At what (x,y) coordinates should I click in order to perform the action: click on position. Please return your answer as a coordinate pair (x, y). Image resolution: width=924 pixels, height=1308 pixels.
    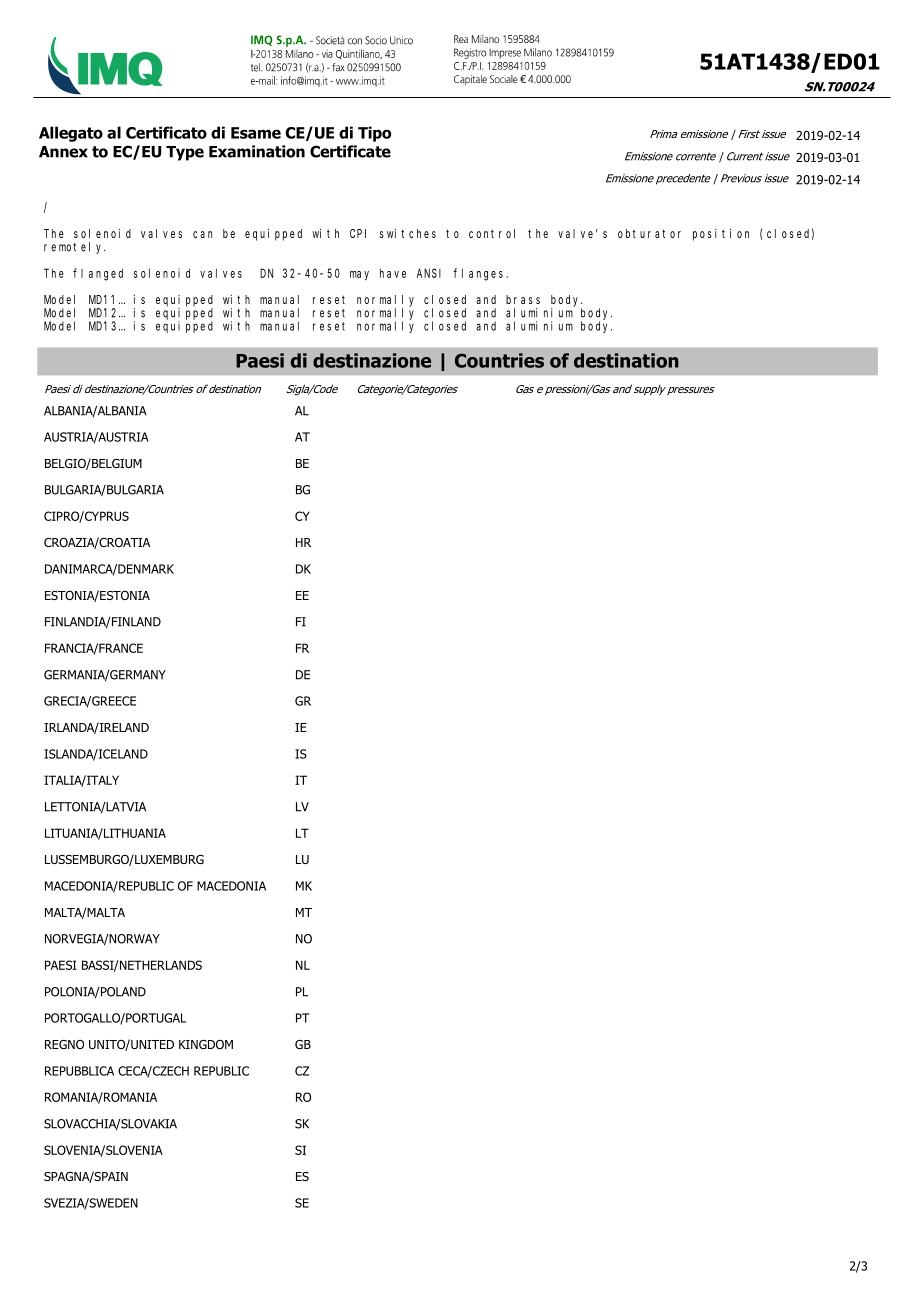
    Looking at the image, I should click on (721, 235).
